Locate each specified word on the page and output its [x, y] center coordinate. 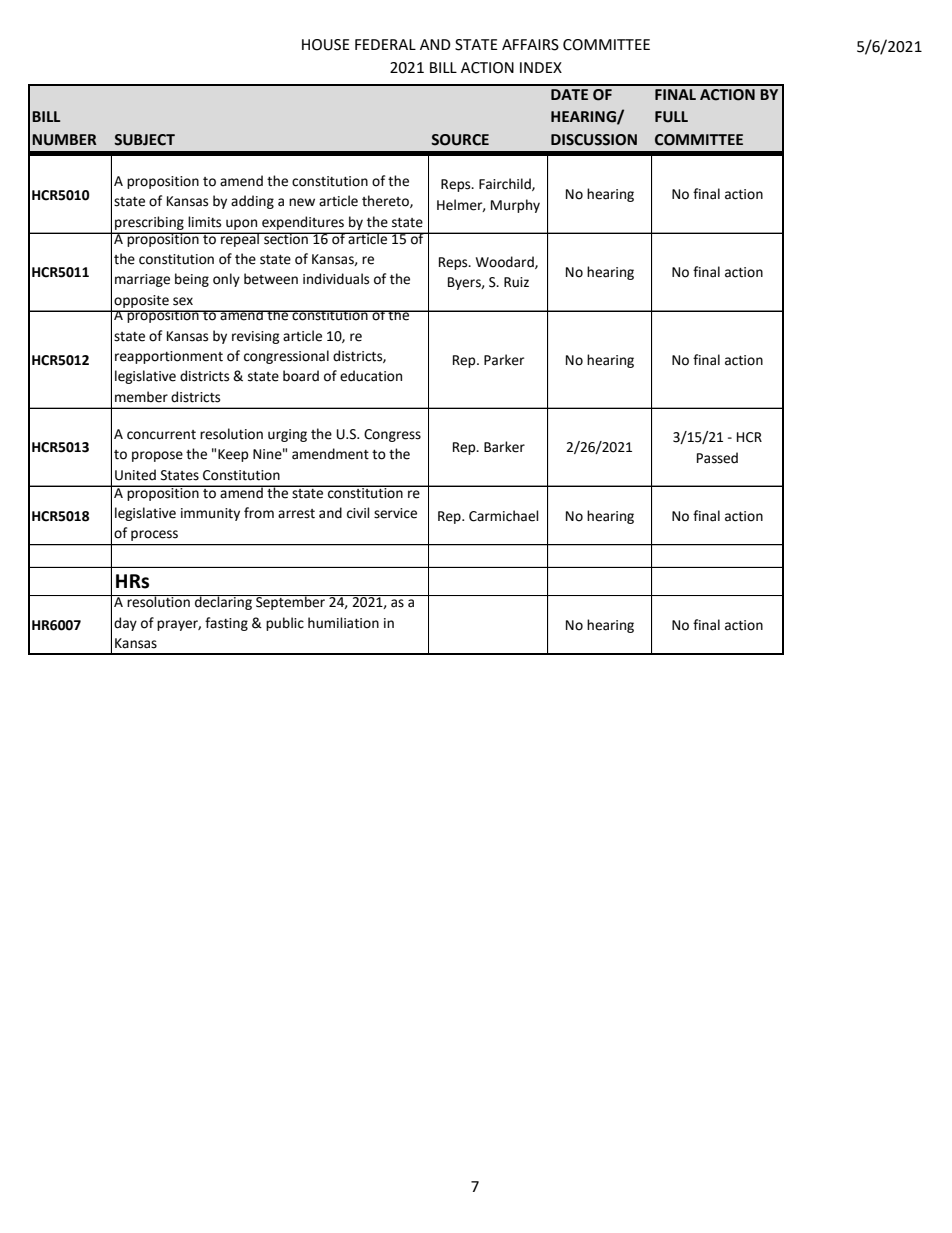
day [125, 624]
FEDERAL [385, 44]
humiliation [343, 623]
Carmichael [504, 516]
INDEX [541, 67]
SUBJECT [144, 140]
